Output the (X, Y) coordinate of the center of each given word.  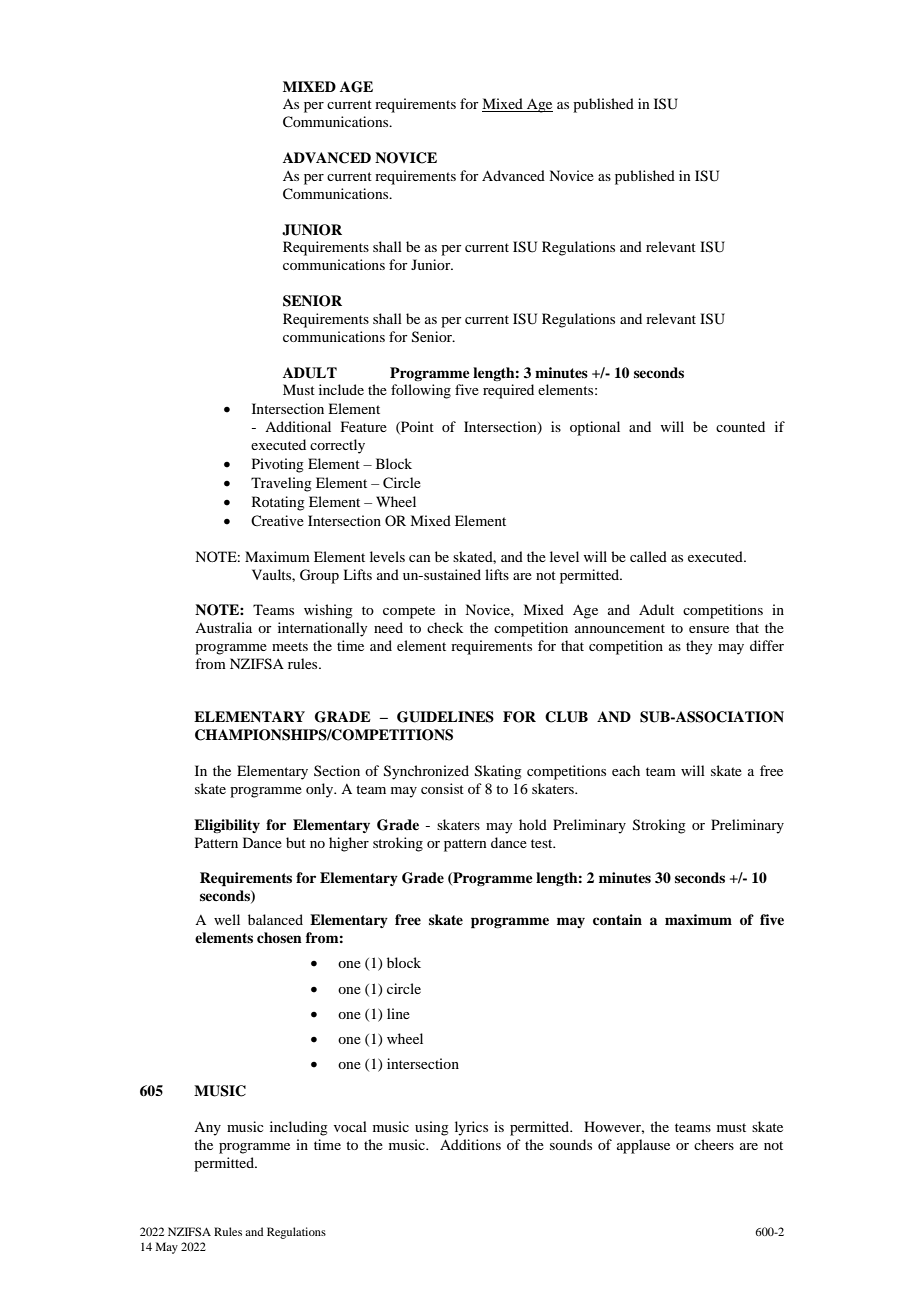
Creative (277, 520)
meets (290, 646)
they (699, 647)
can (420, 558)
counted (740, 426)
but (296, 842)
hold (533, 824)
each (626, 770)
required (508, 391)
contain (617, 919)
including (299, 1128)
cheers (714, 1144)
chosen (279, 937)
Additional (298, 426)
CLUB (566, 717)
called (648, 556)
